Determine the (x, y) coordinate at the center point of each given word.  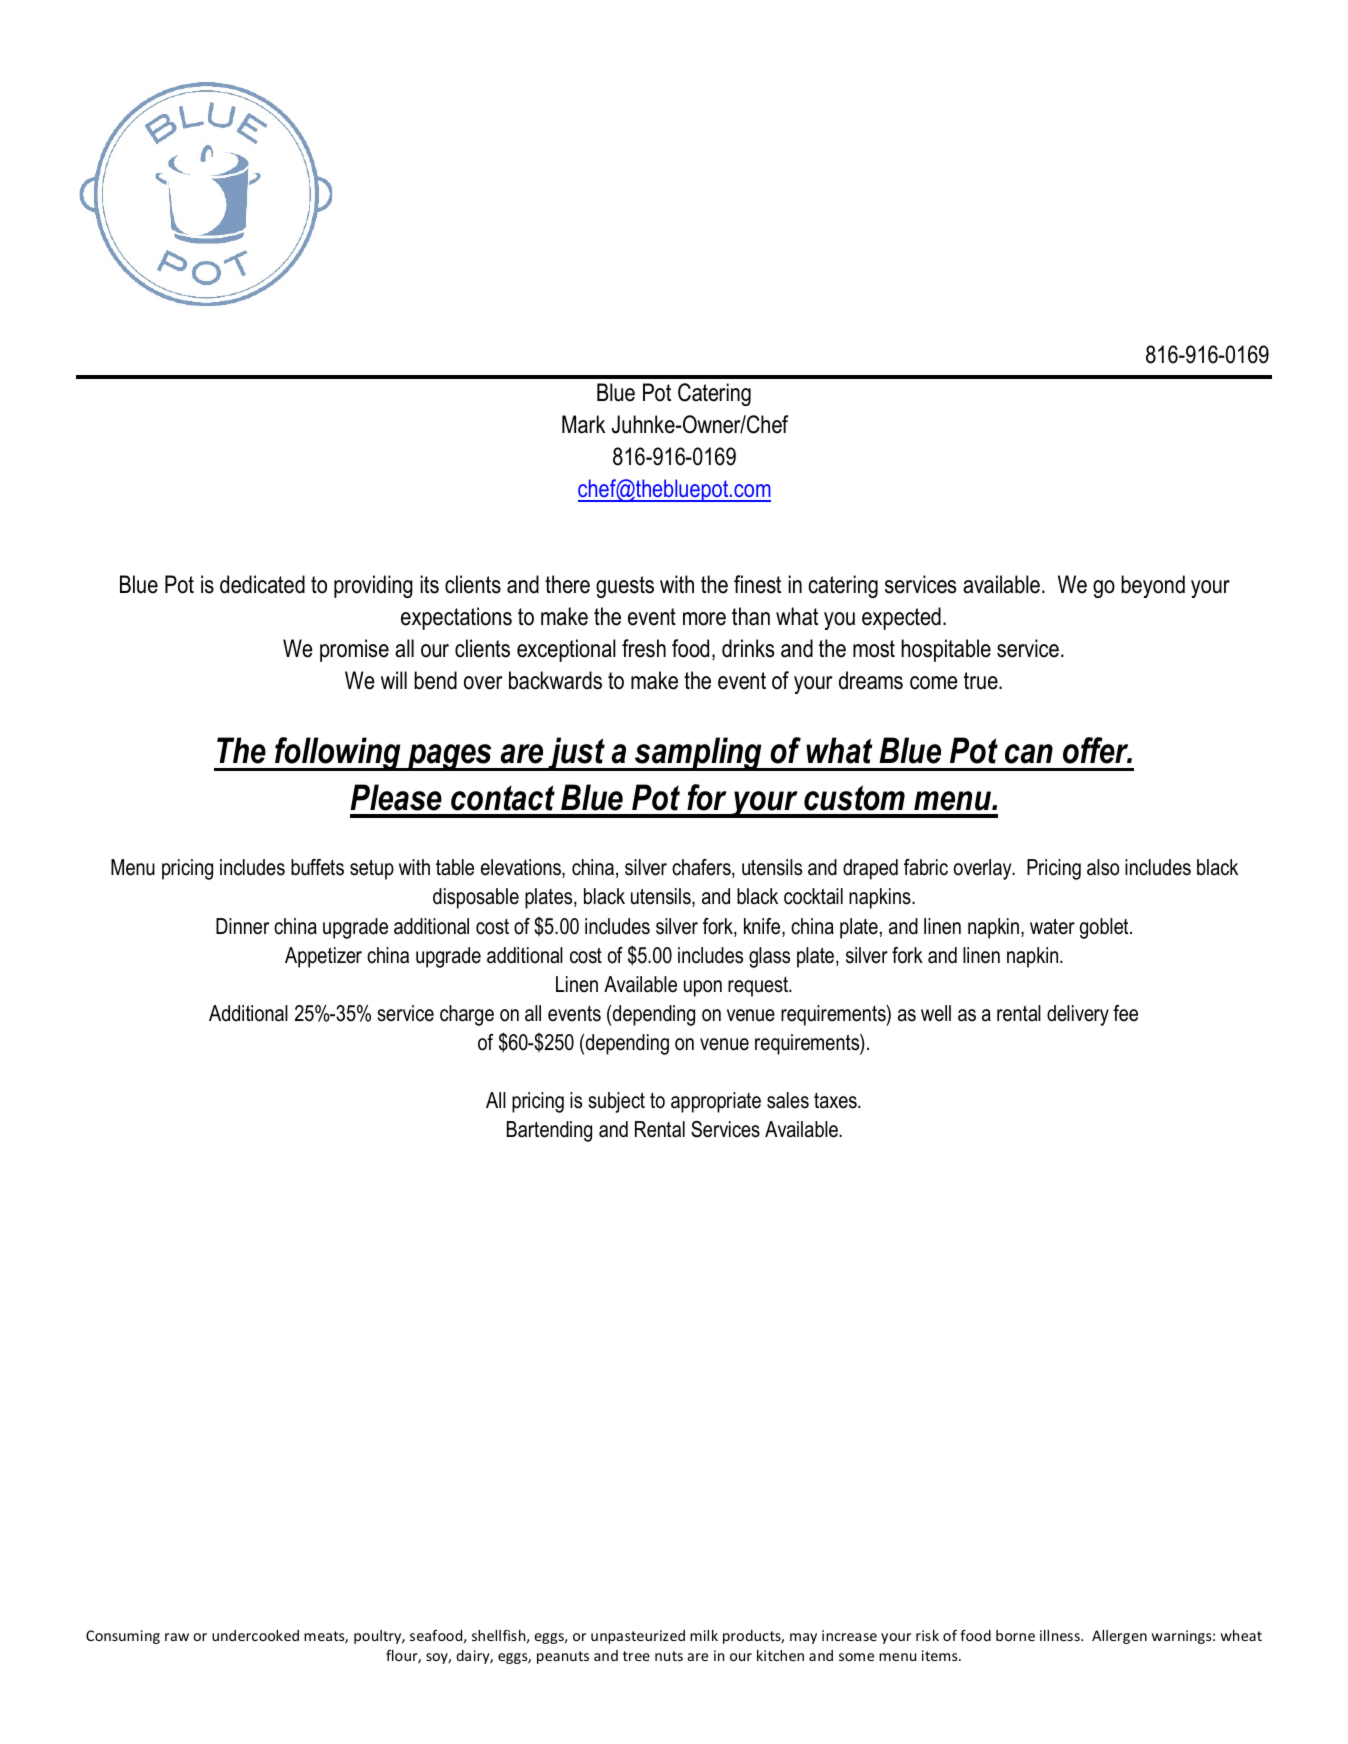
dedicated (262, 584)
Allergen (1119, 1637)
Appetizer (323, 957)
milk (704, 1635)
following (338, 754)
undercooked (255, 1635)
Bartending (549, 1131)
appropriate (716, 1102)
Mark (583, 424)
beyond (1153, 586)
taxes (836, 1101)
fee (1125, 1013)
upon (703, 988)
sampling (698, 754)
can (1029, 754)
